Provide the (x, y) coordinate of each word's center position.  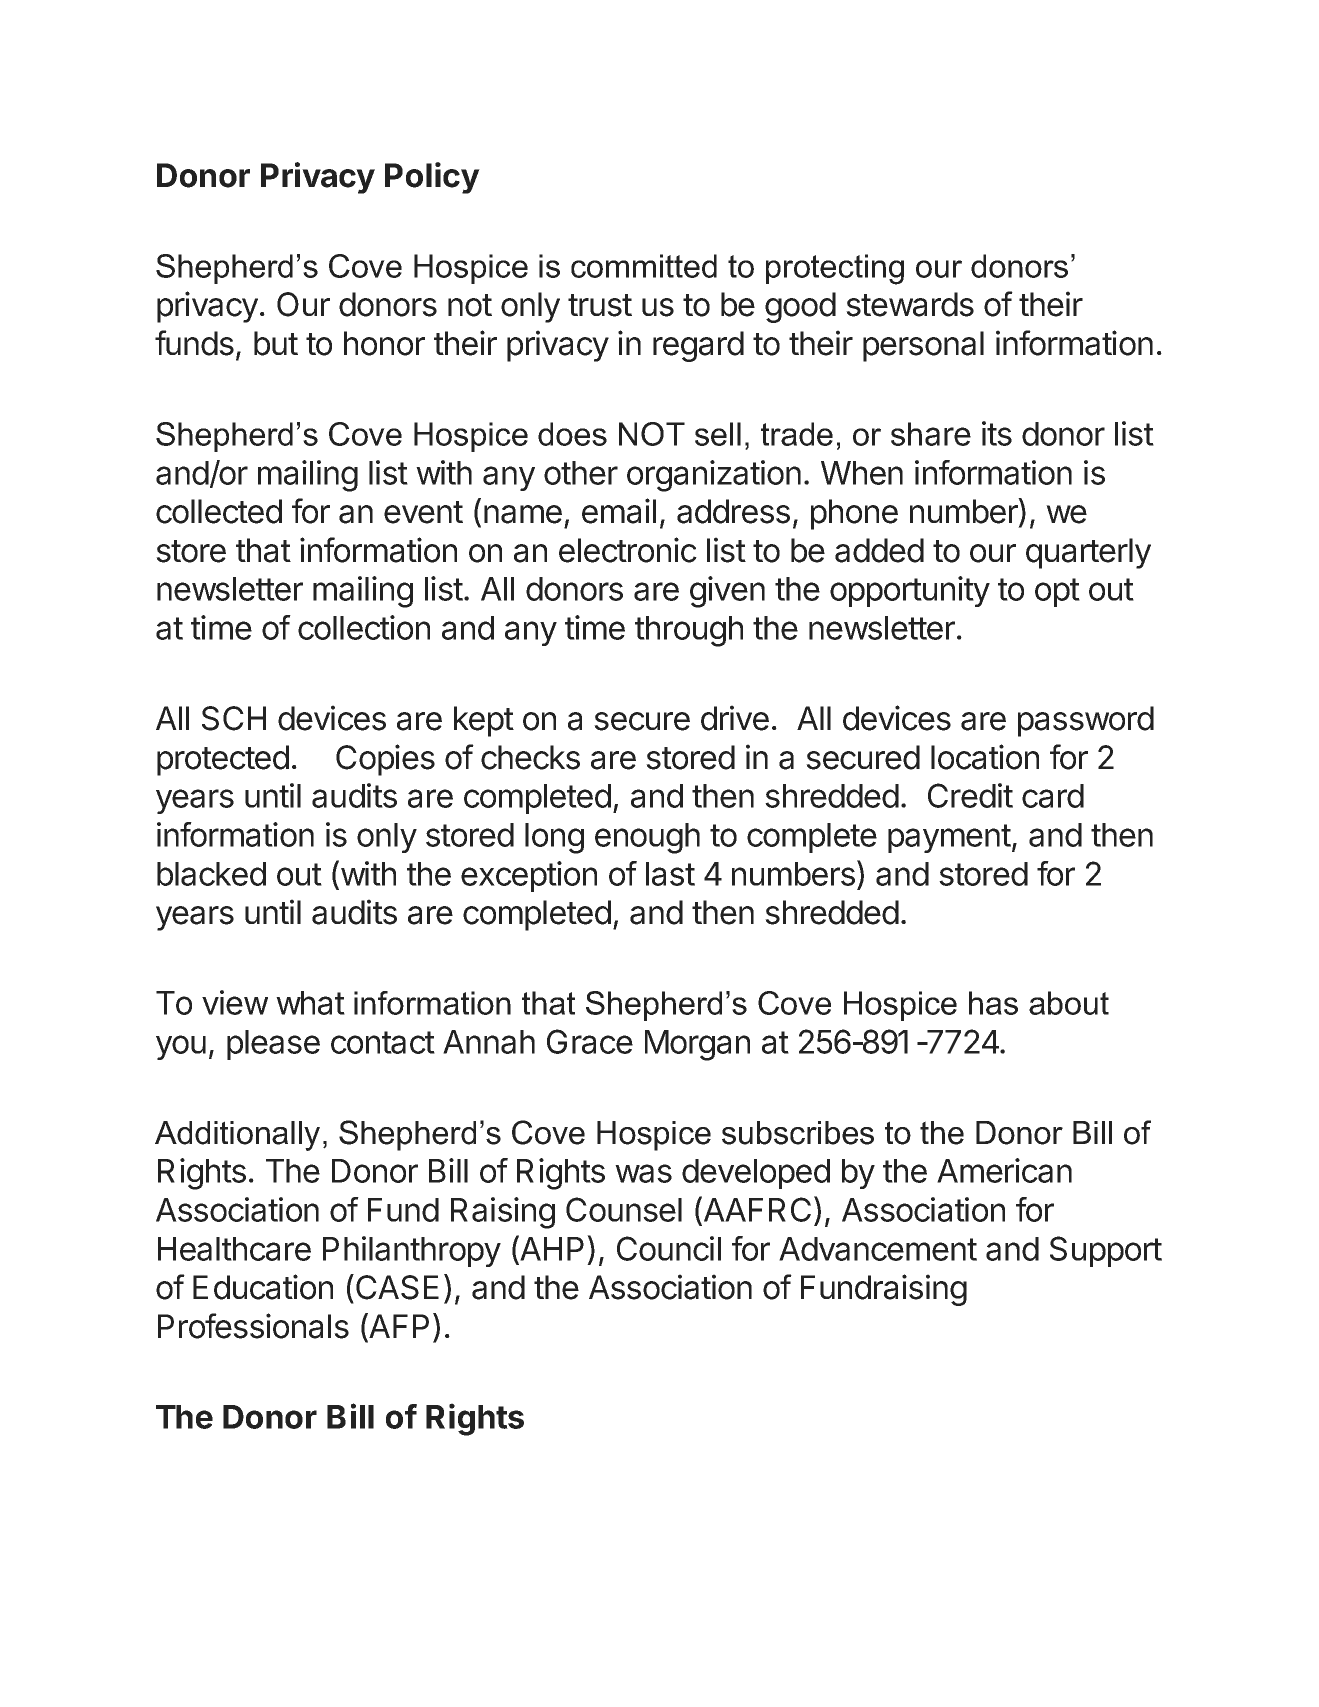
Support (1106, 1251)
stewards (910, 304)
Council (669, 1248)
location (985, 757)
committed (644, 266)
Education (263, 1287)
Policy (432, 178)
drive (735, 718)
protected (223, 760)
